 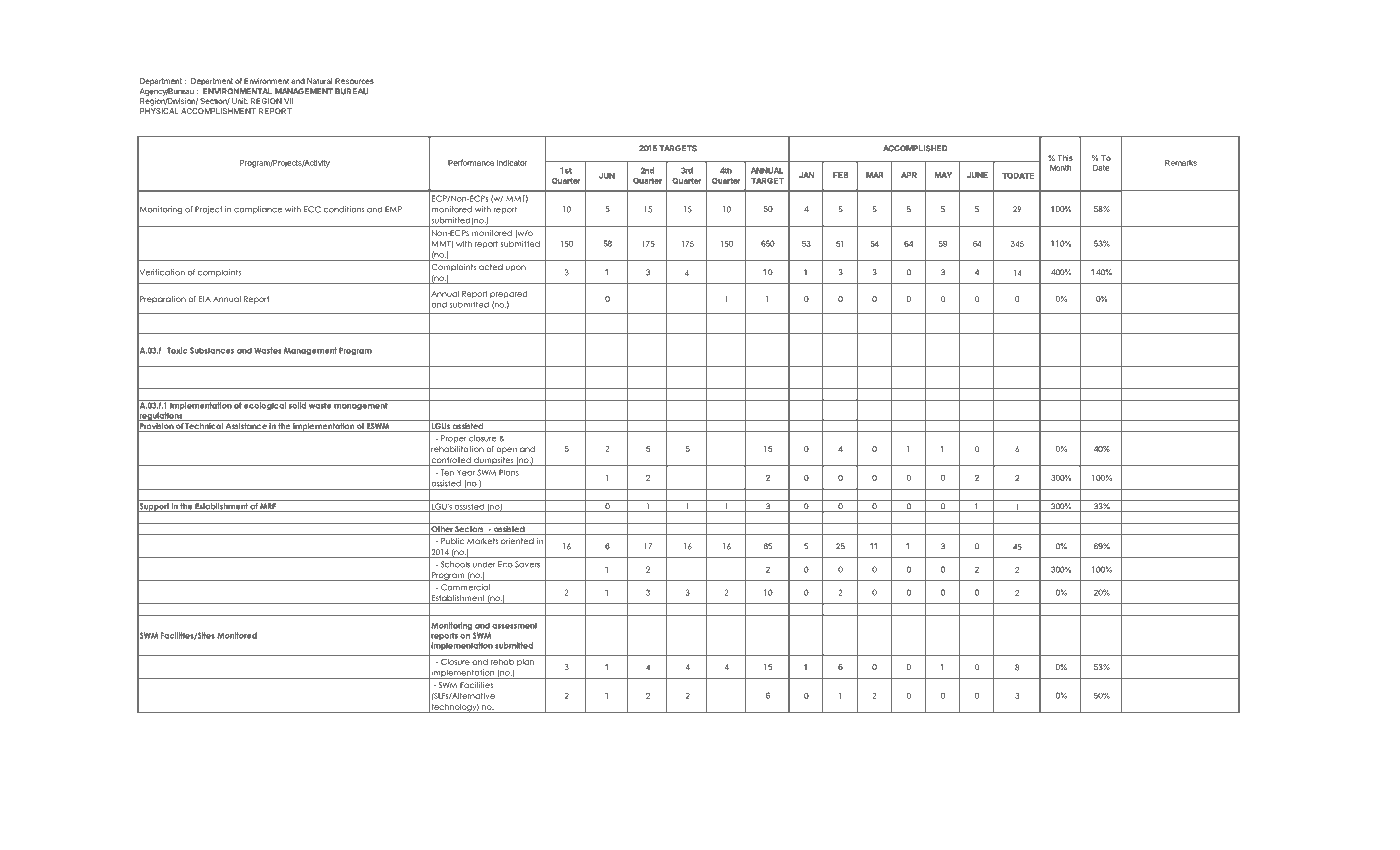 What do you see at coordinates (515, 268) in the screenshot?
I see `upon` at bounding box center [515, 268].
